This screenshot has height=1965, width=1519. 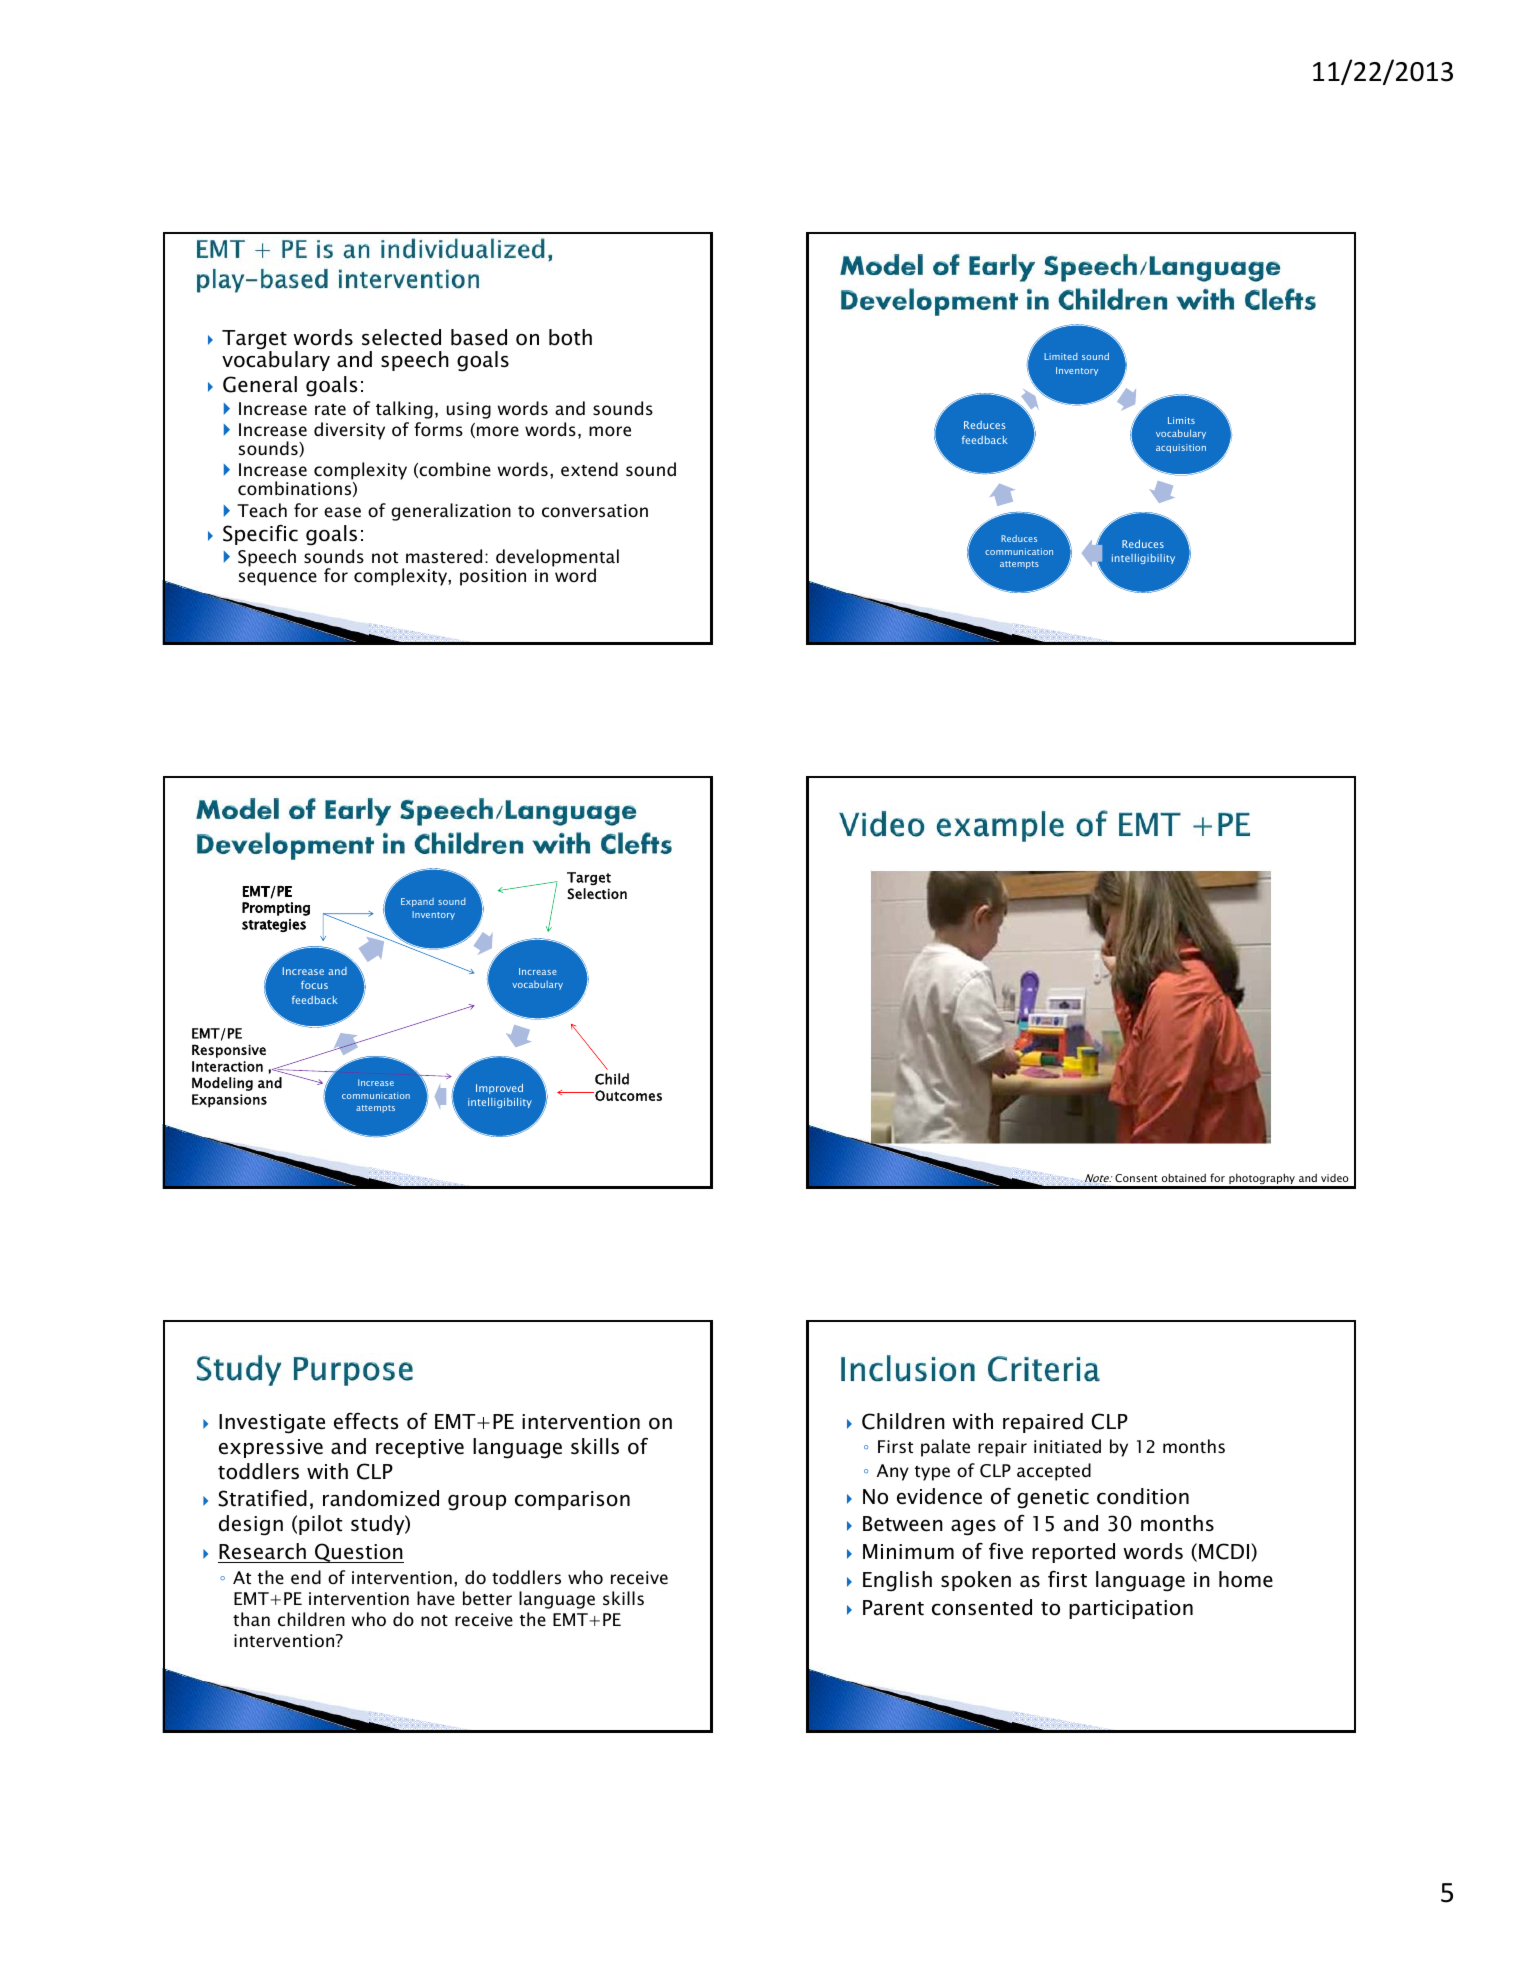 I want to click on Limits, so click(x=1181, y=420).
